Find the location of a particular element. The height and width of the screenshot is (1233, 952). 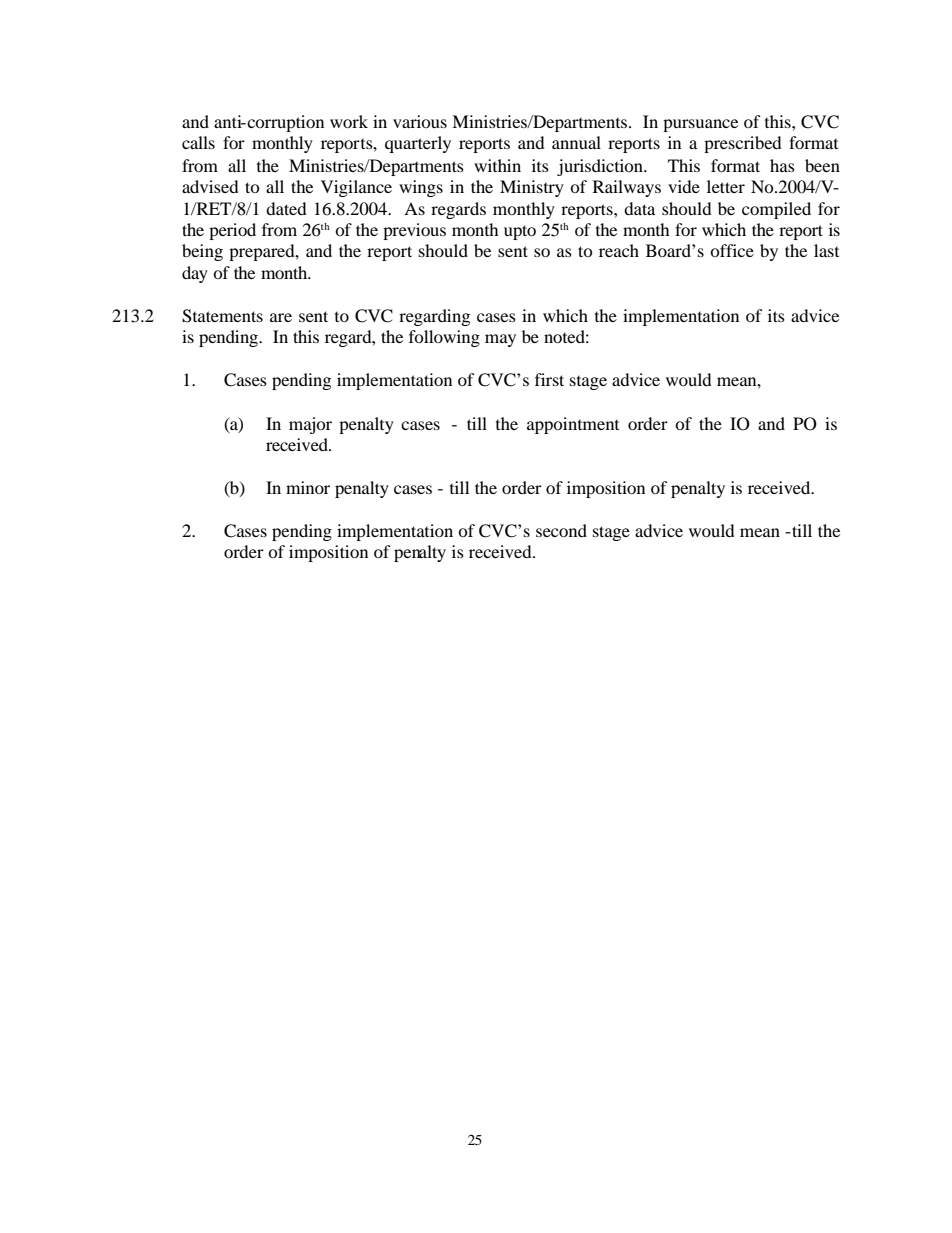

minor is located at coordinates (308, 487).
